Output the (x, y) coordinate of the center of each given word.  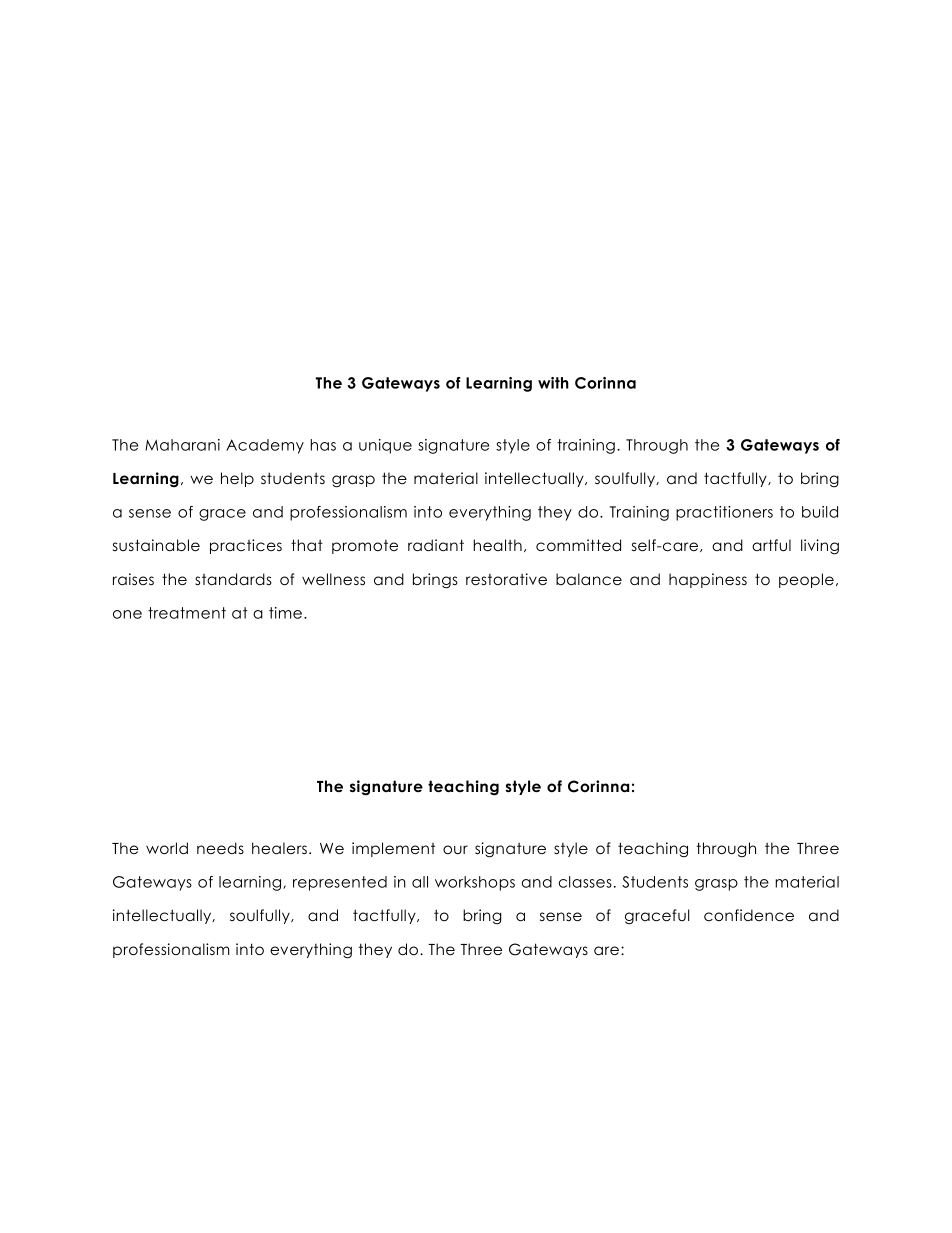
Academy (265, 446)
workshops (475, 883)
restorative (506, 579)
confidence (749, 915)
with (553, 383)
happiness (708, 580)
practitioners (724, 513)
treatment (187, 613)
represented (340, 883)
